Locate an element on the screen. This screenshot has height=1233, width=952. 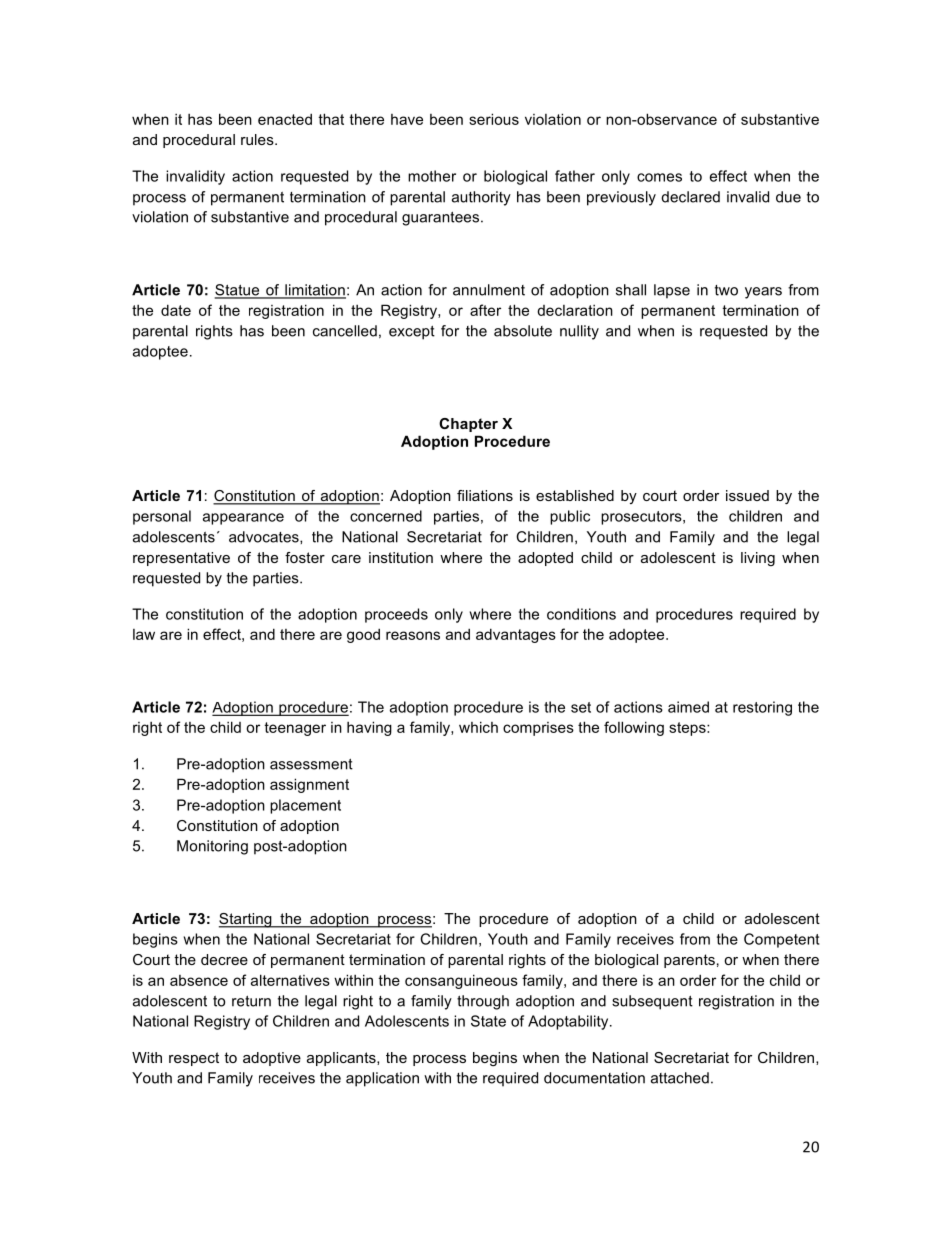
comes is located at coordinates (659, 177).
